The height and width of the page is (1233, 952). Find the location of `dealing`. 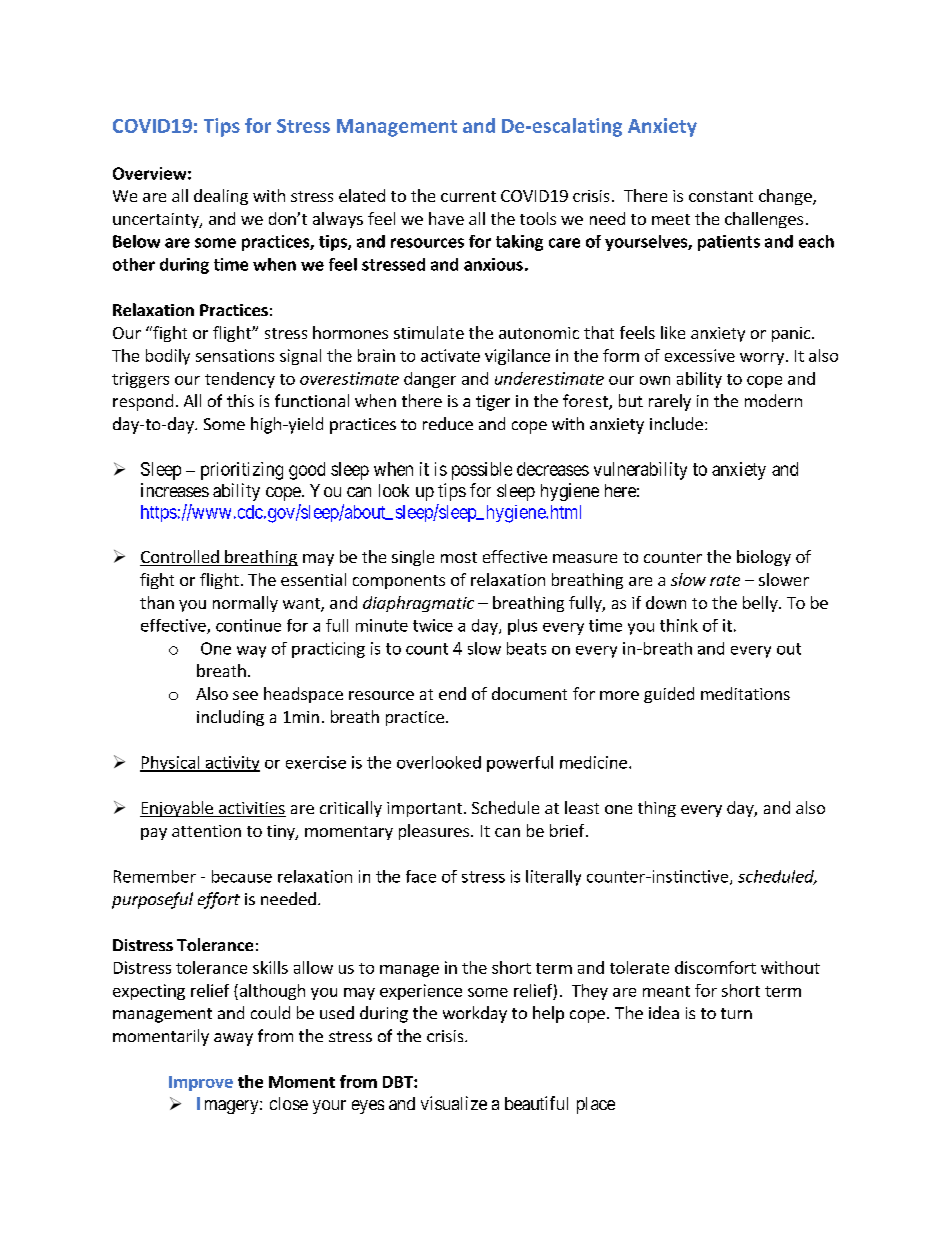

dealing is located at coordinates (221, 197).
